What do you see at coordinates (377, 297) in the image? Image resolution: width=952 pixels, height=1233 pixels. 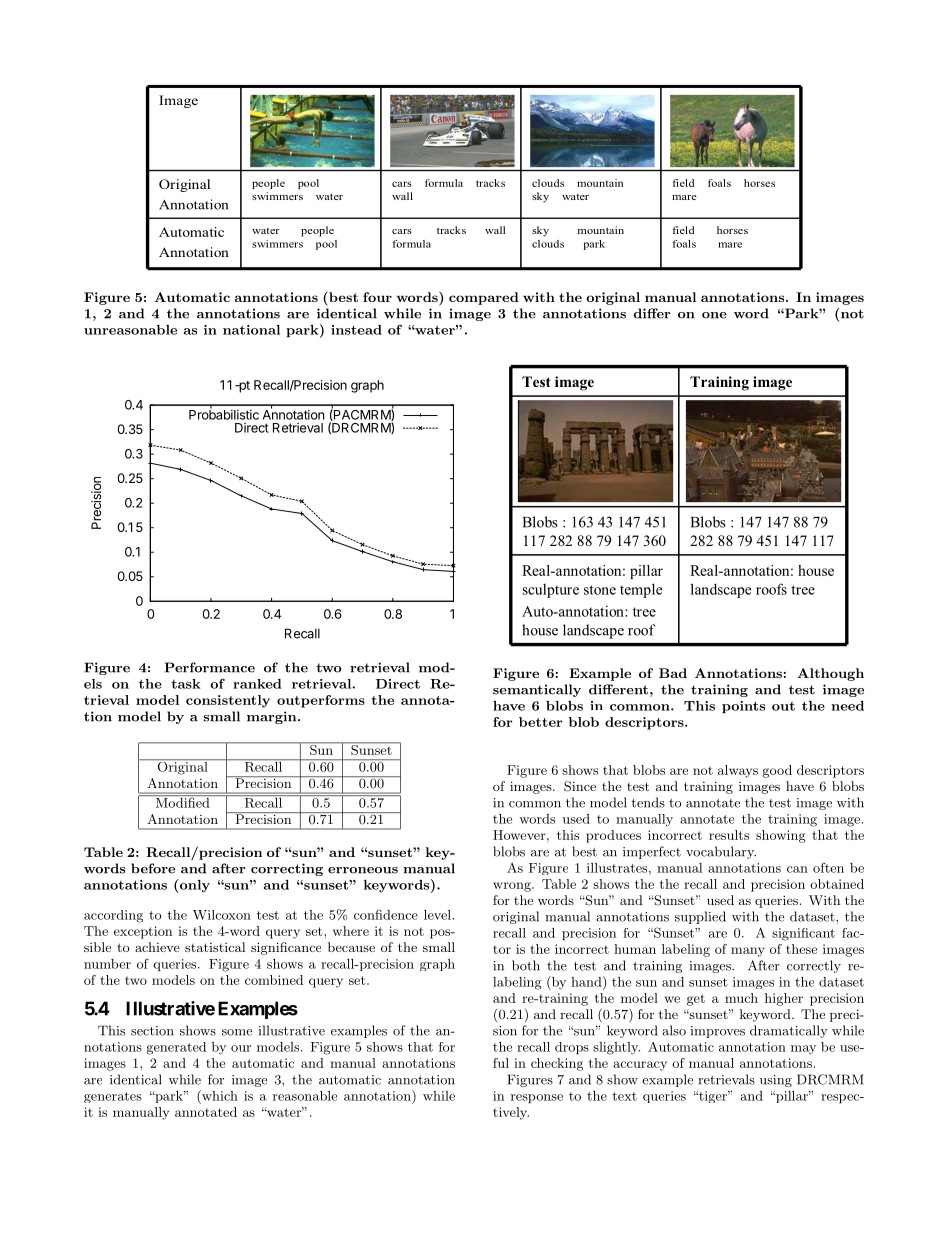 I see `four` at bounding box center [377, 297].
